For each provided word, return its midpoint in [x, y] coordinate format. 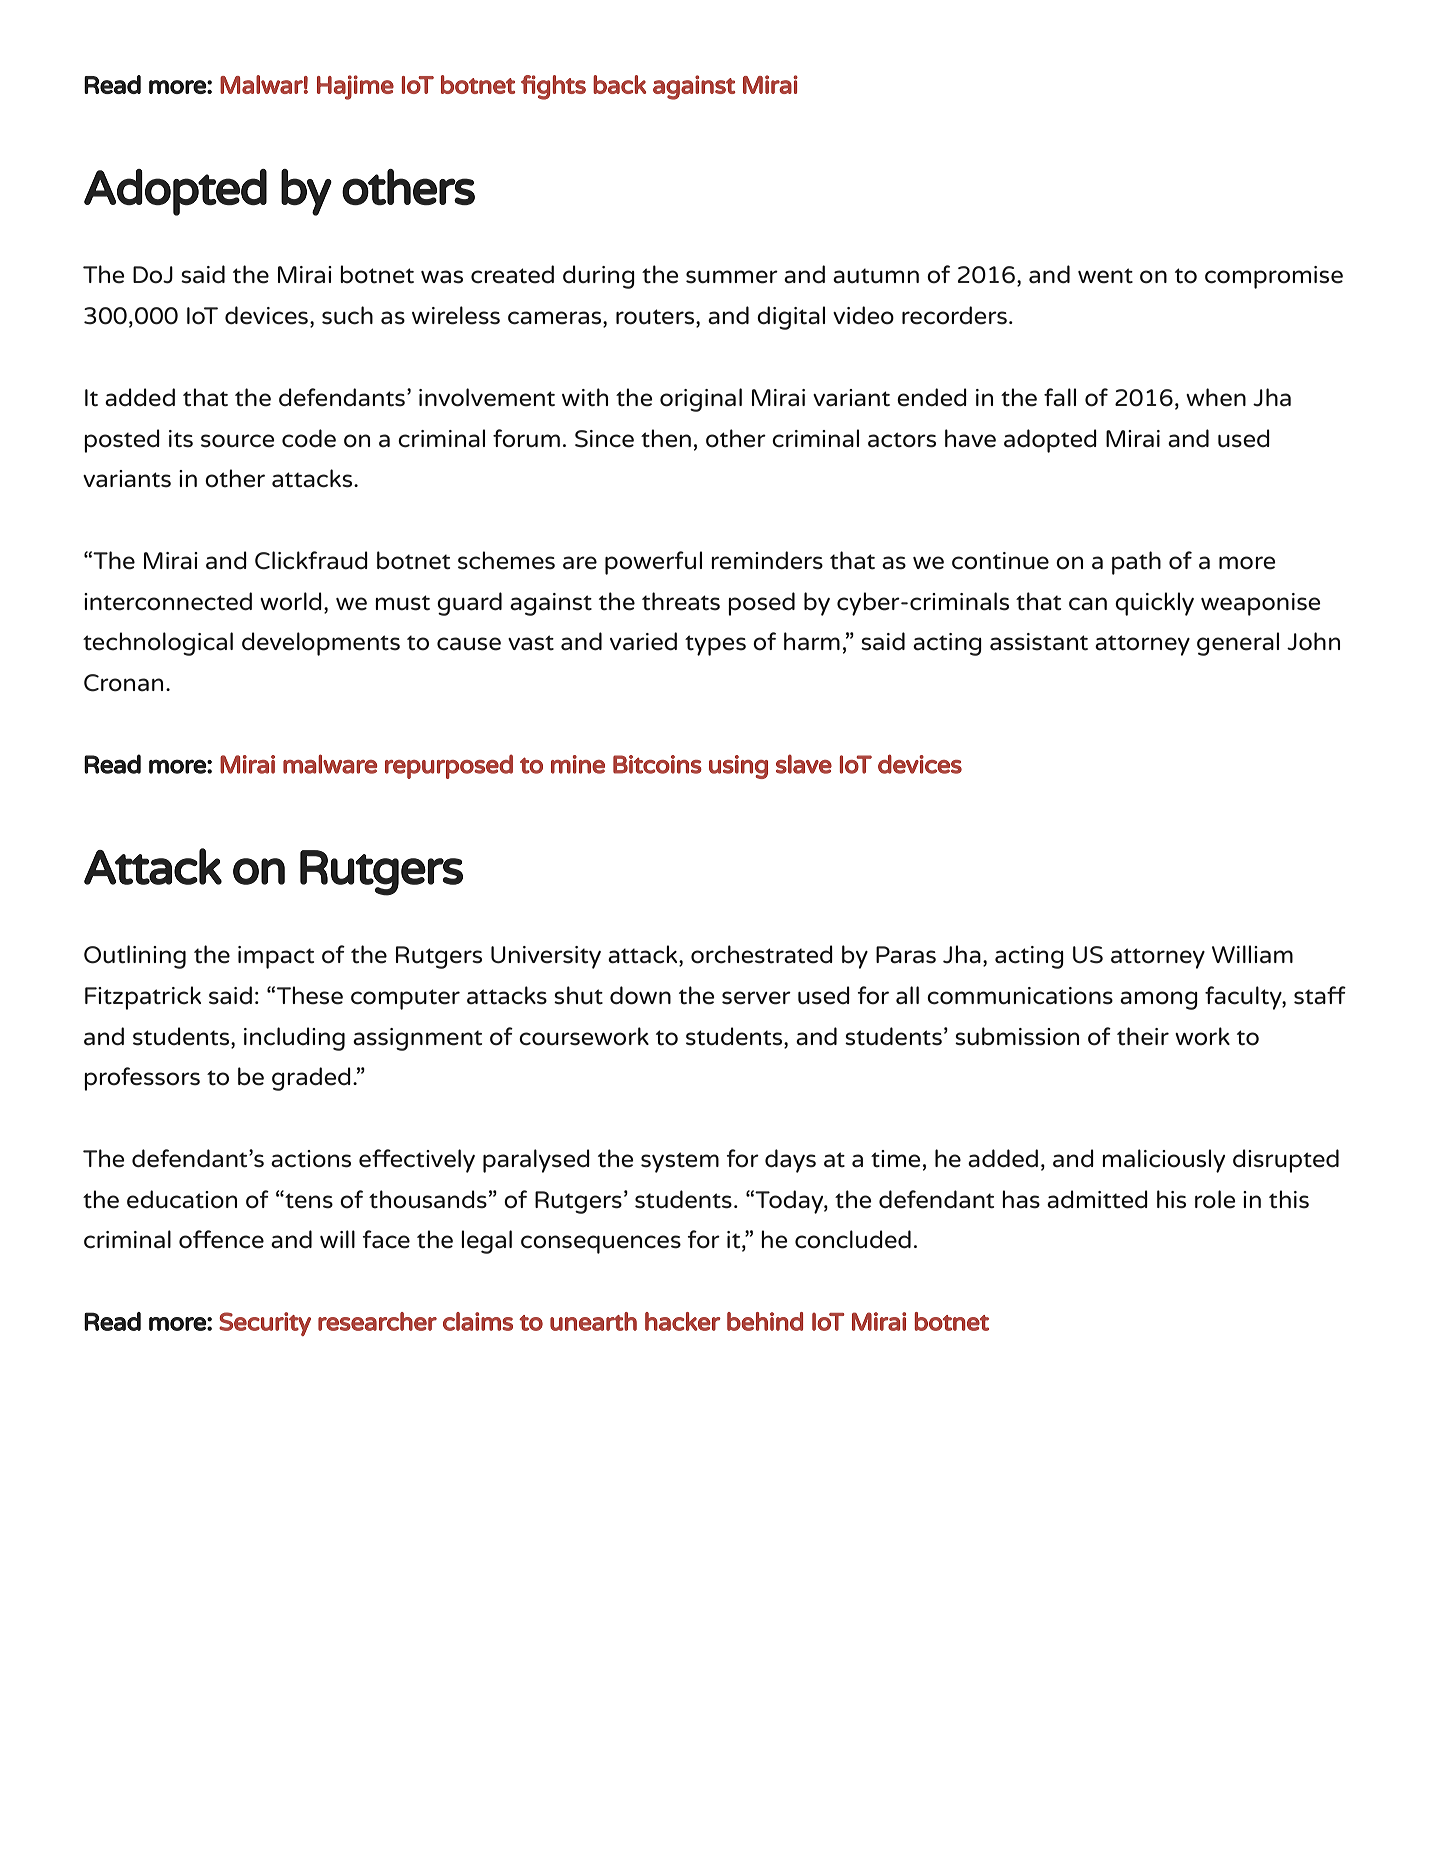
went [1105, 276]
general [1238, 644]
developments [321, 644]
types [715, 645]
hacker [683, 1321]
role [1215, 1199]
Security [265, 1324]
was [442, 277]
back [619, 84]
